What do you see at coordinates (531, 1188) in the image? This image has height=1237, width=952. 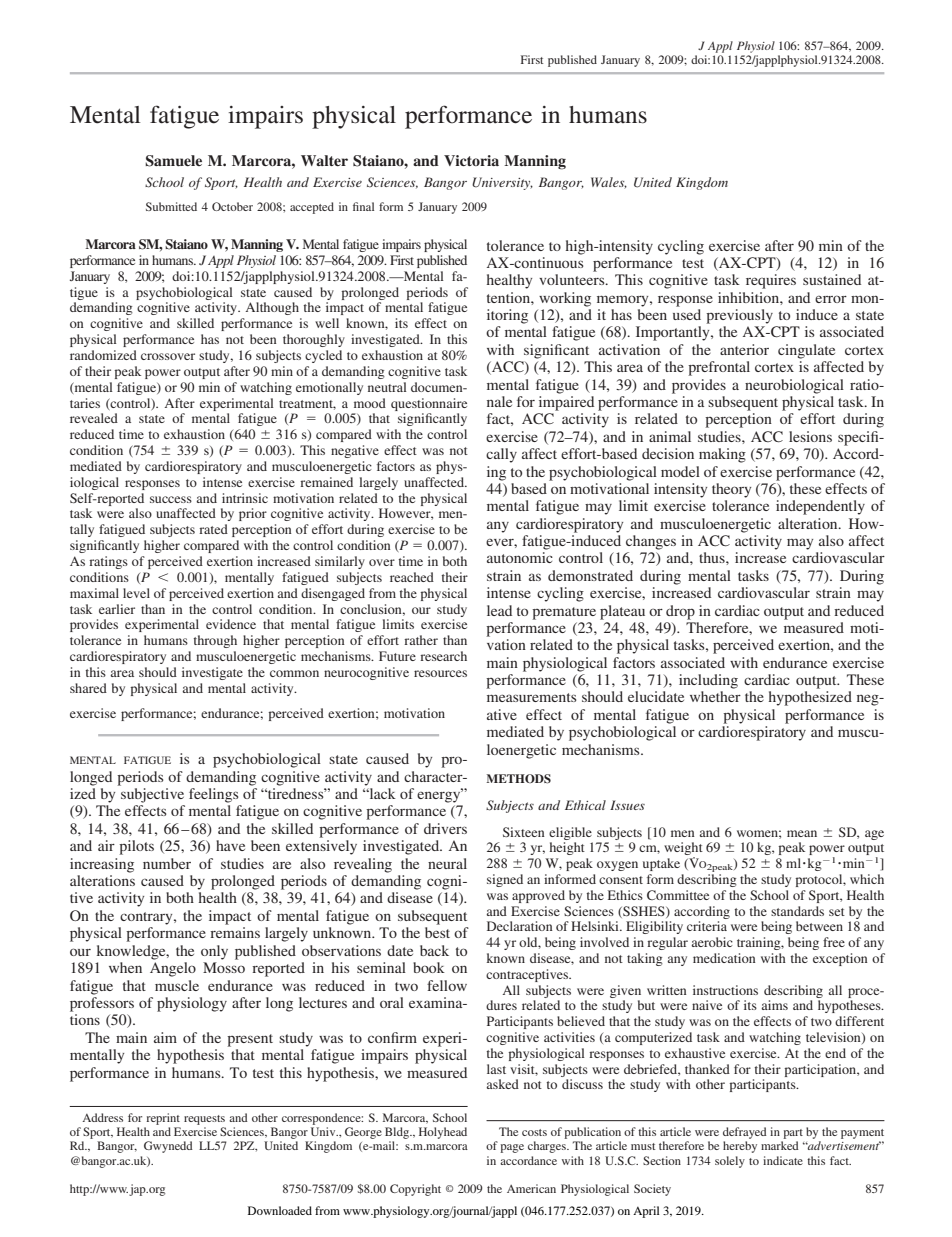 I see `American` at bounding box center [531, 1188].
